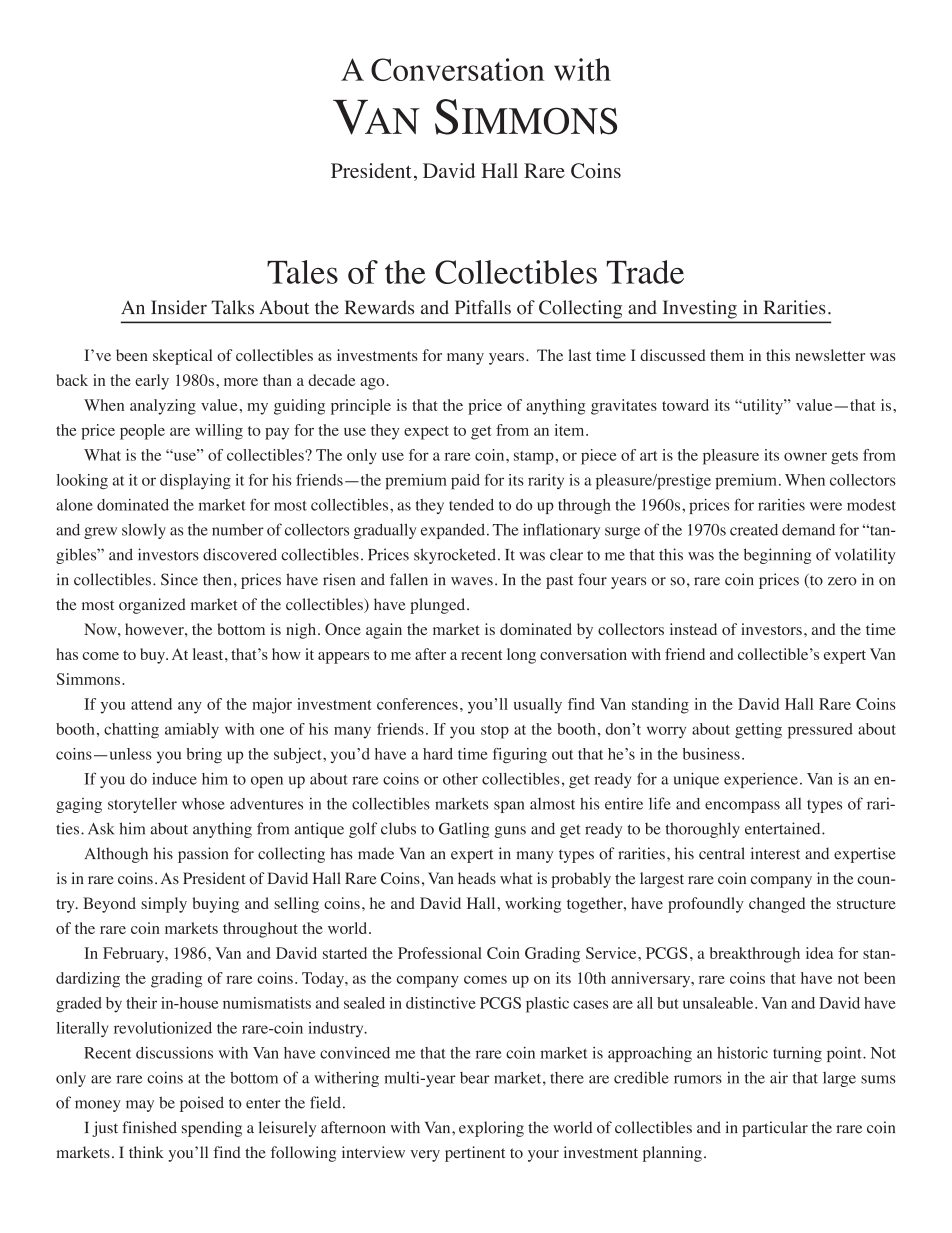 This screenshot has height=1233, width=952. I want to click on Investing, so click(700, 309).
